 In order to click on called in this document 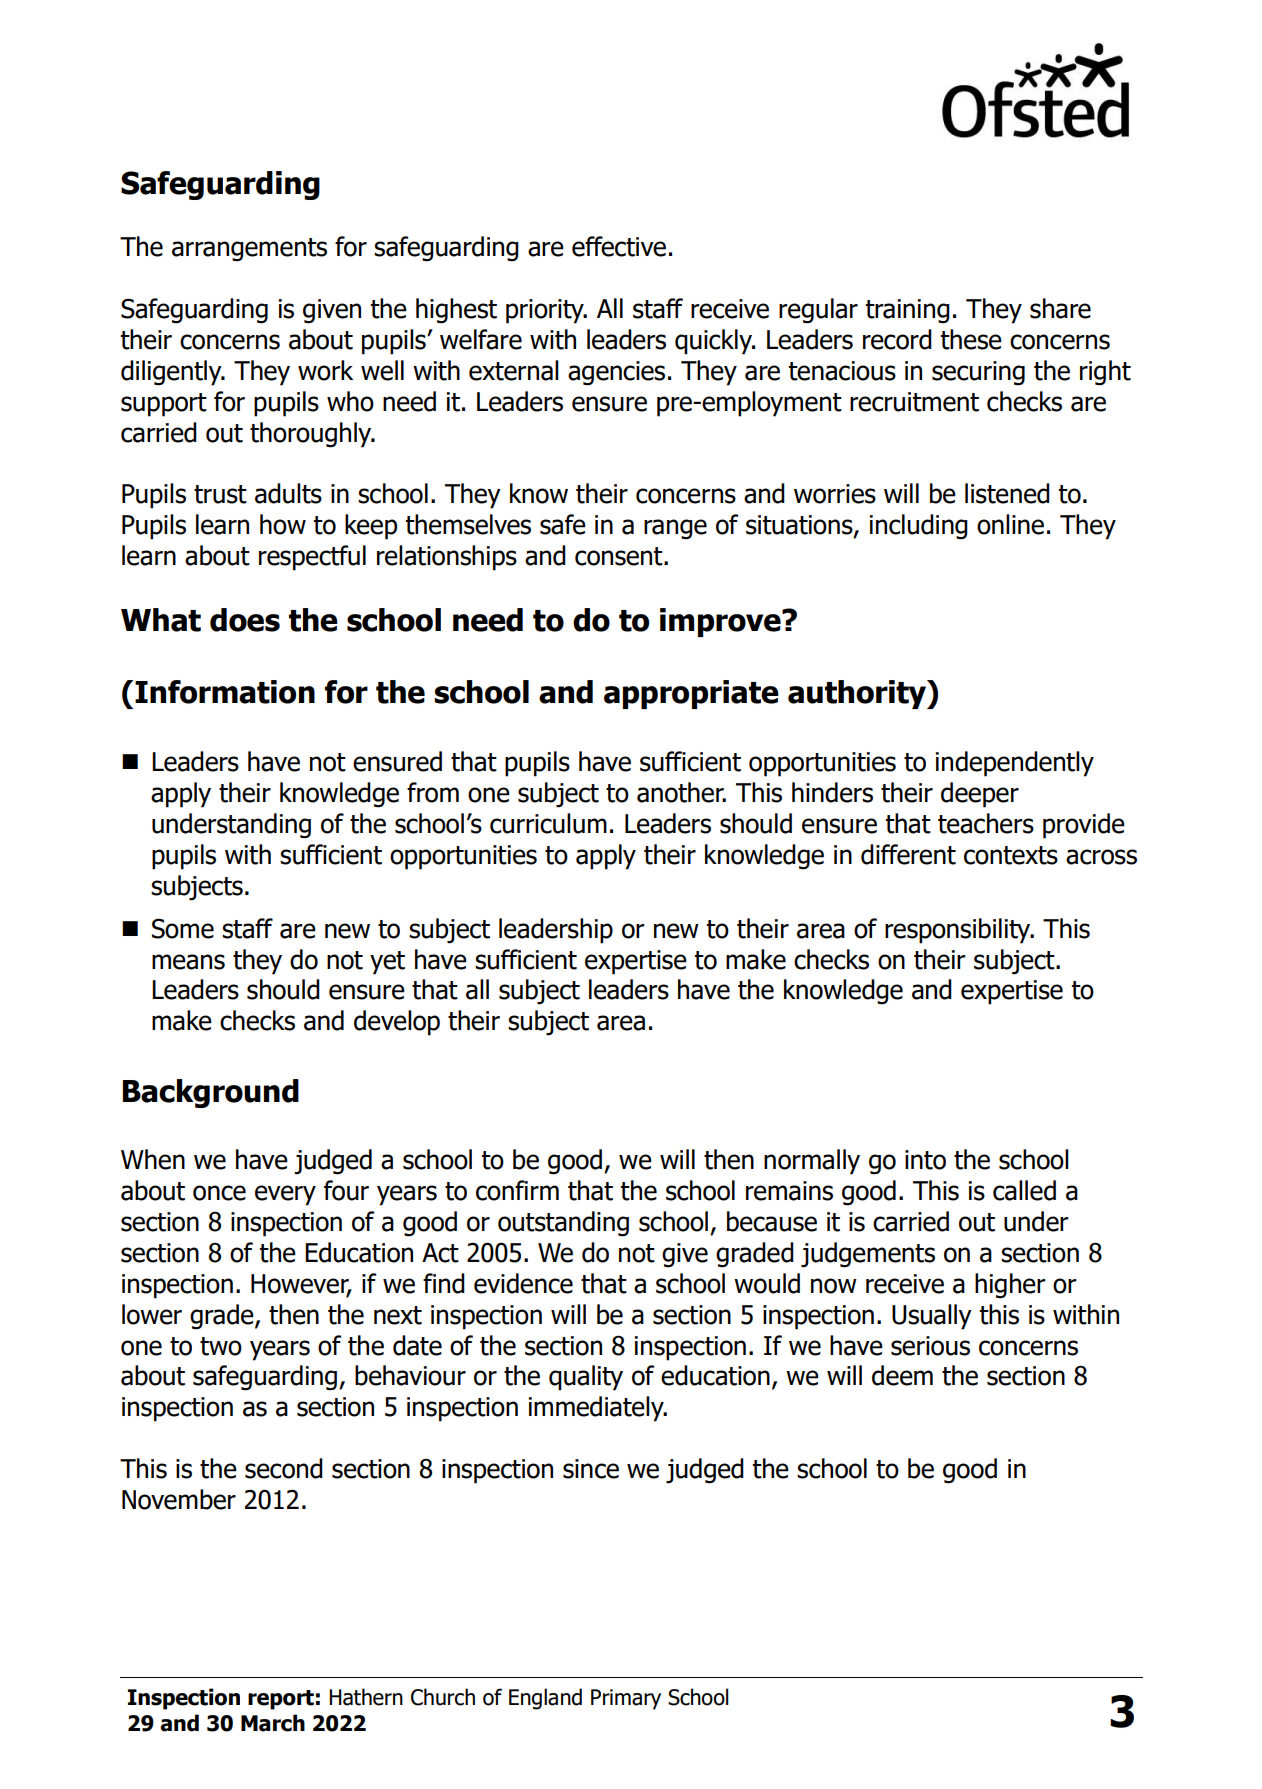, I will do `click(1024, 1190)`.
